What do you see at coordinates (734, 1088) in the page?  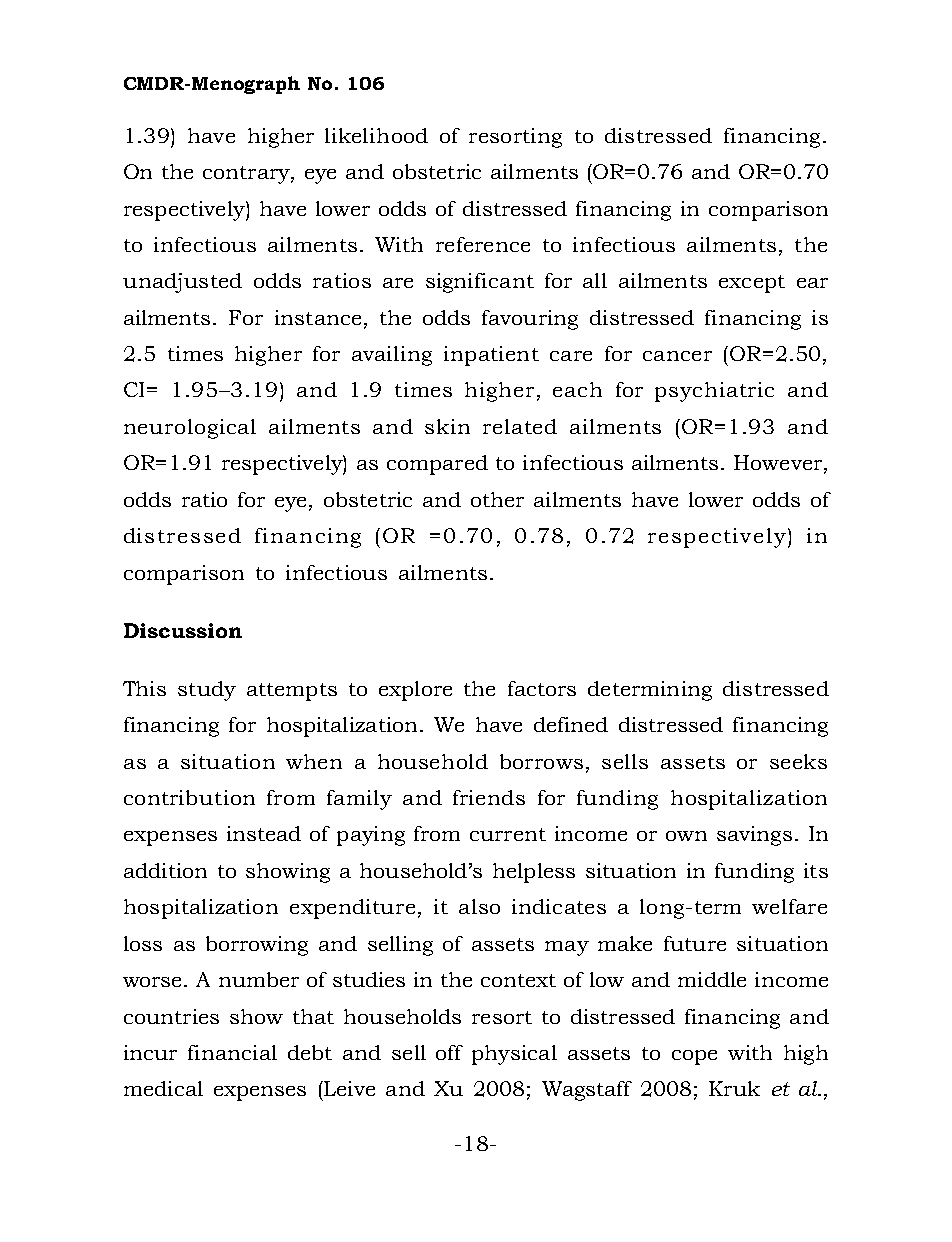 I see `Kruk` at bounding box center [734, 1088].
